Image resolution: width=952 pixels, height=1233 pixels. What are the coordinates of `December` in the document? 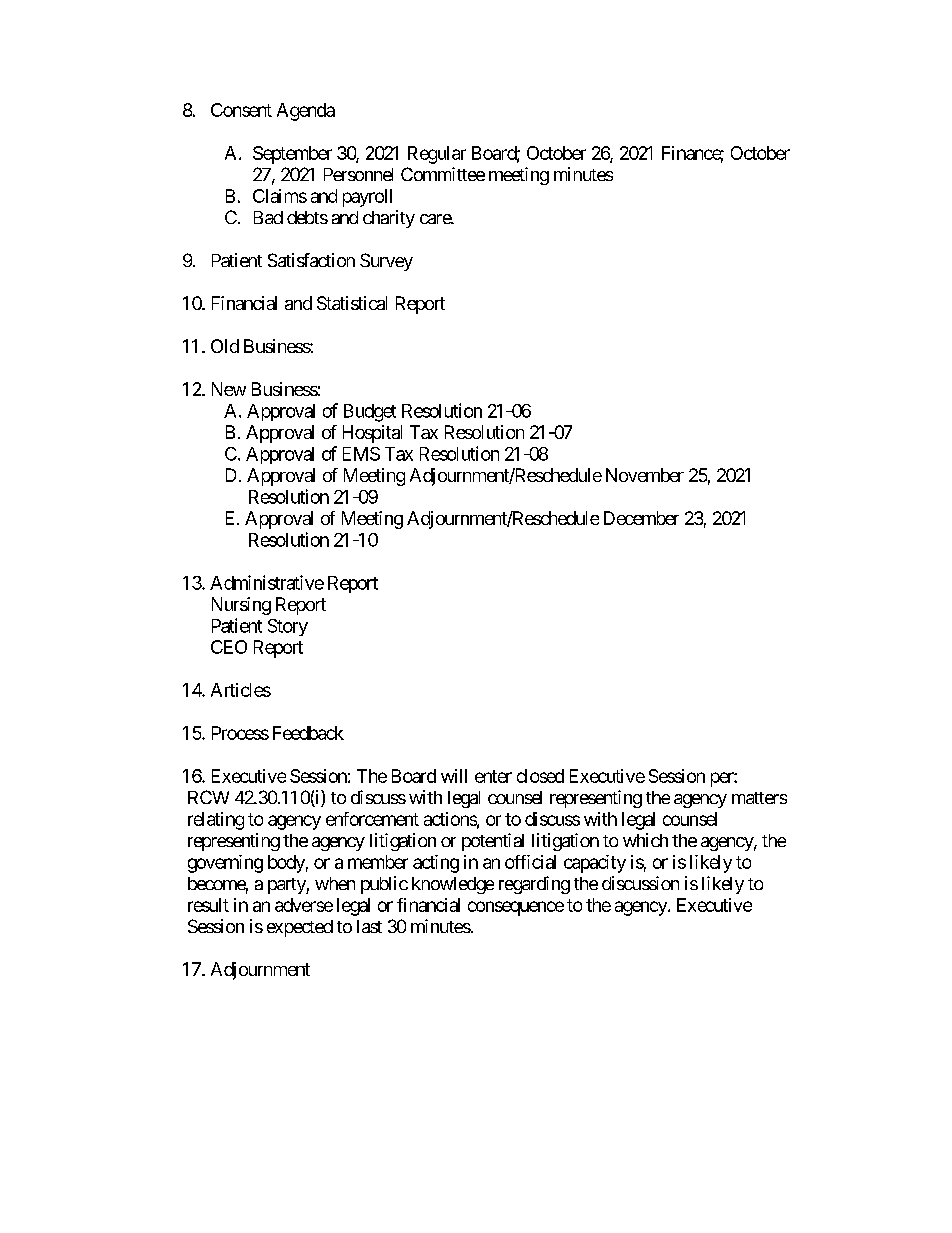 It's located at (641, 518).
